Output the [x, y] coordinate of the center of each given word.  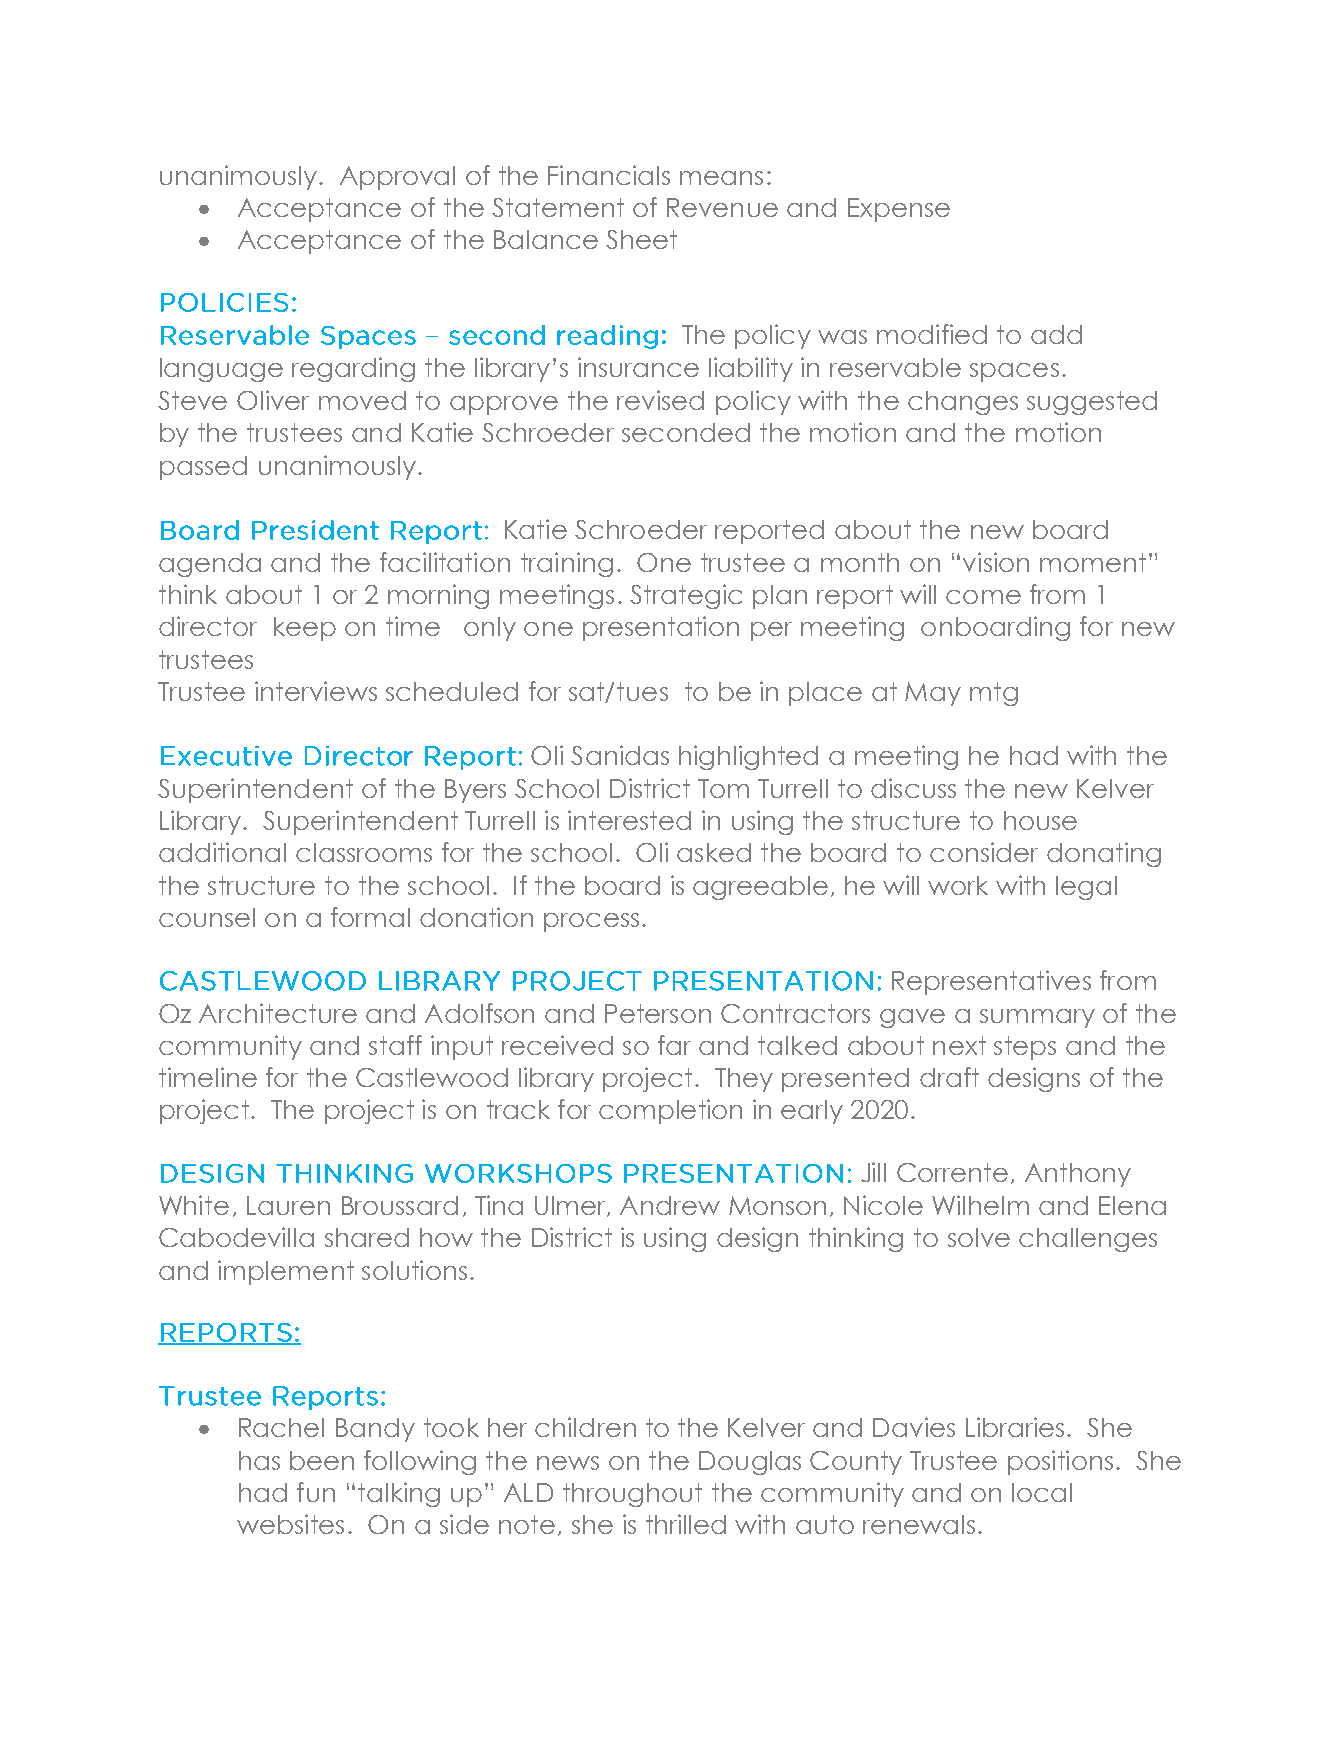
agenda [210, 565]
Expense [899, 210]
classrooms [364, 852]
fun [316, 1492]
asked [714, 852]
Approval [397, 178]
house [1040, 820]
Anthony [1078, 1175]
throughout [632, 1495]
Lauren [288, 1205]
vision [996, 562]
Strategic [686, 596]
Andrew [670, 1205]
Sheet [641, 239]
